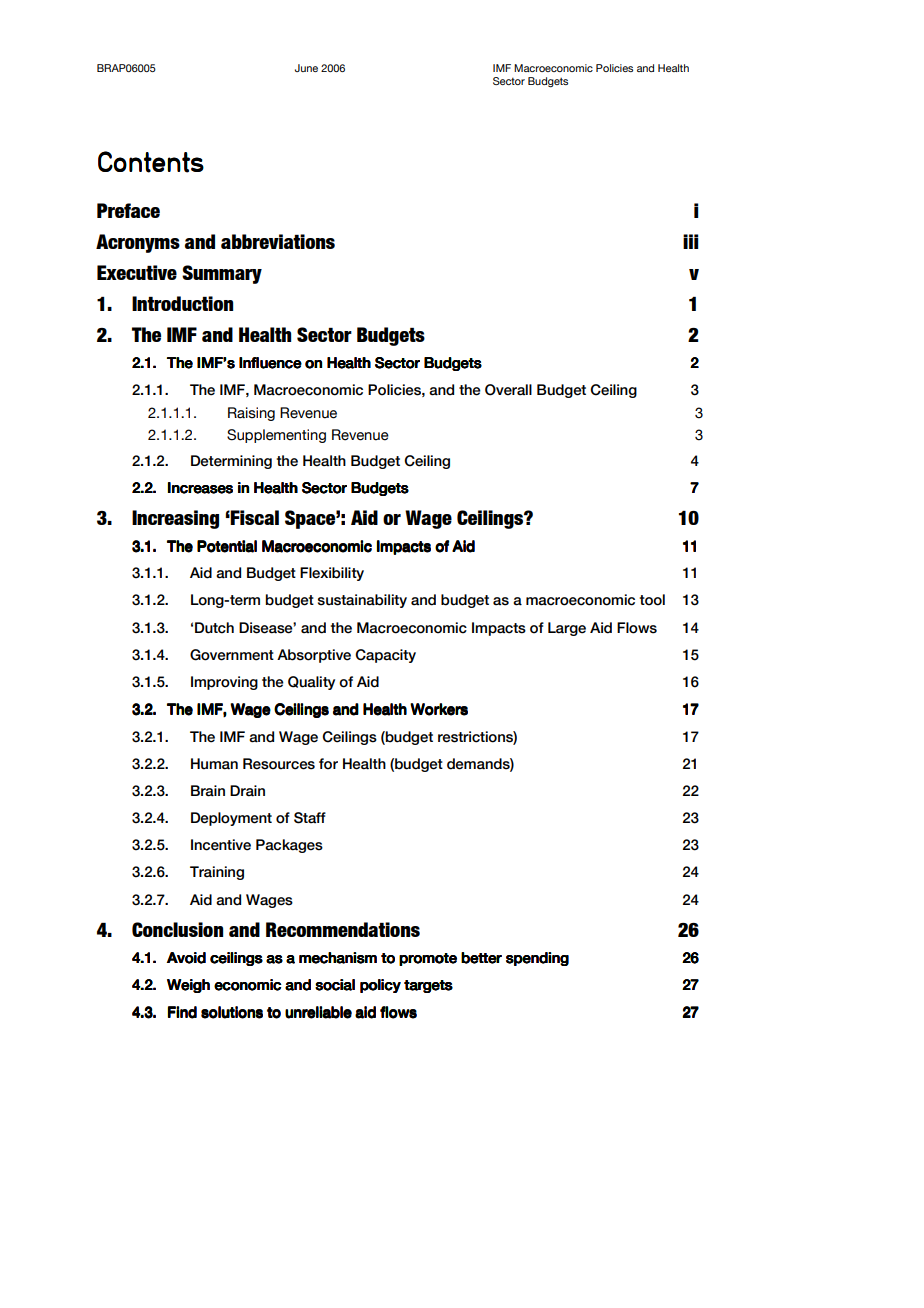 The height and width of the page is (1308, 924). Describe the element at coordinates (251, 414) in the page. I see `Raising` at that location.
